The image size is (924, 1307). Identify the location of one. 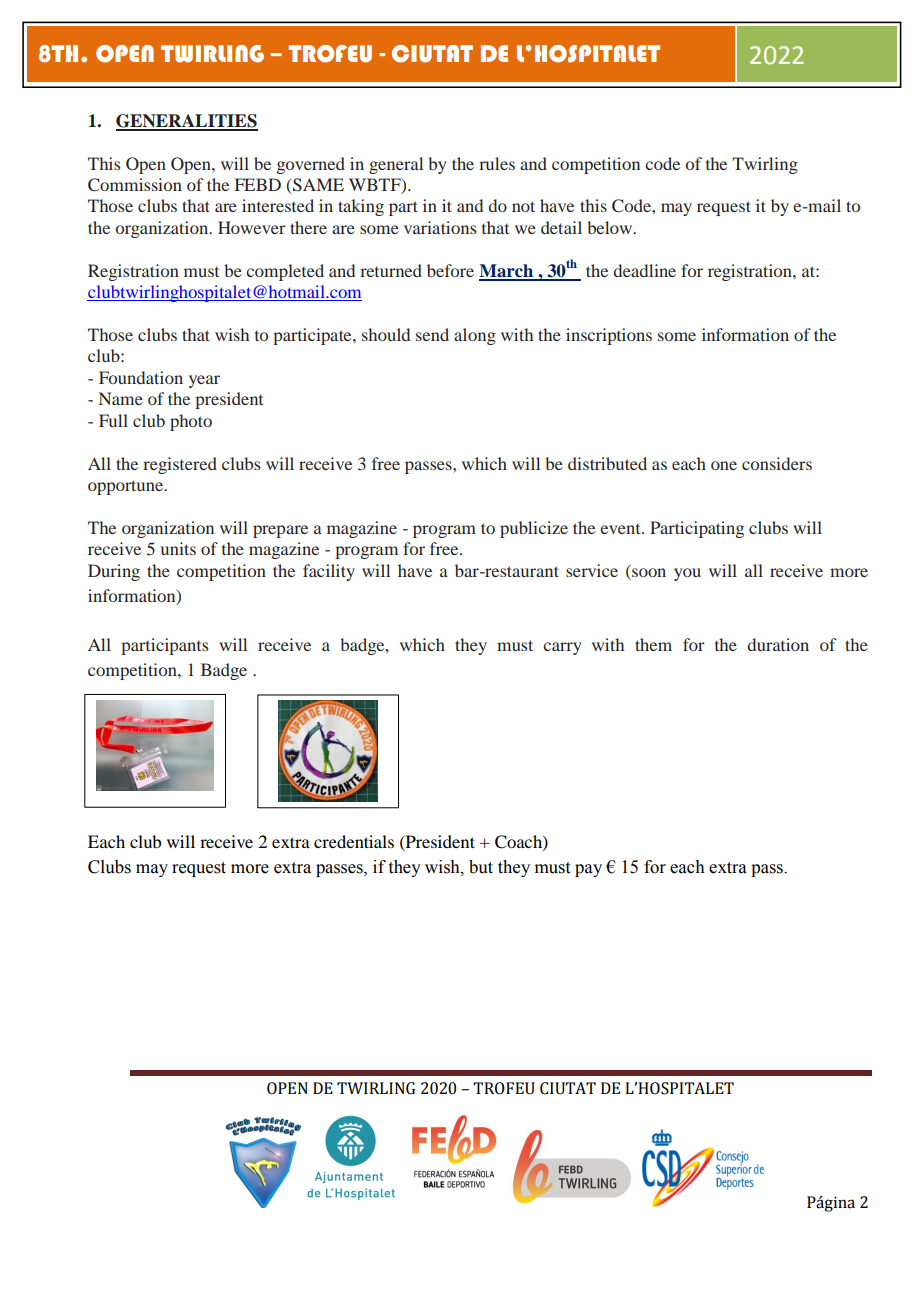
(724, 465).
